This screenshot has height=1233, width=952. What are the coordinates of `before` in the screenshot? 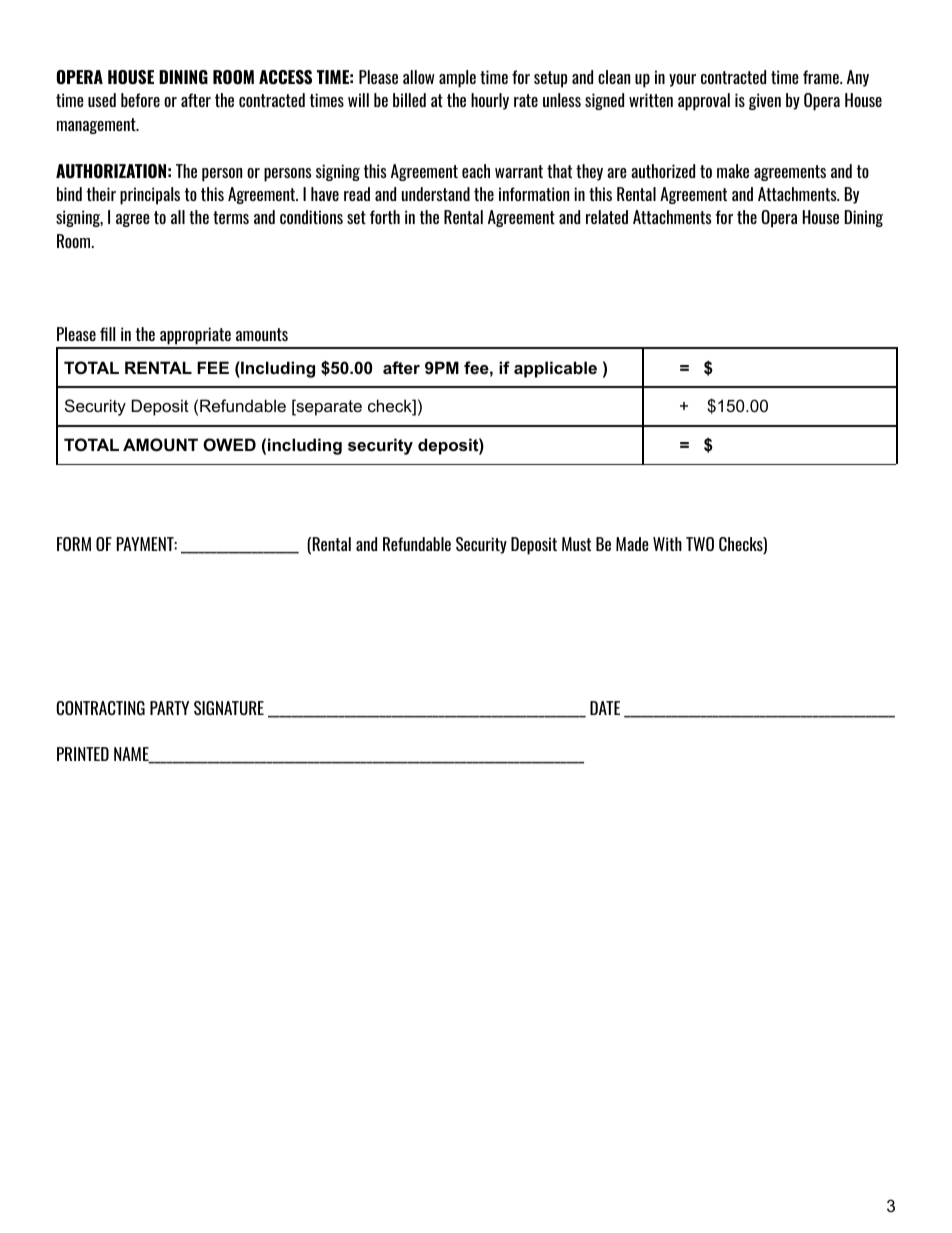 It's located at (140, 100).
